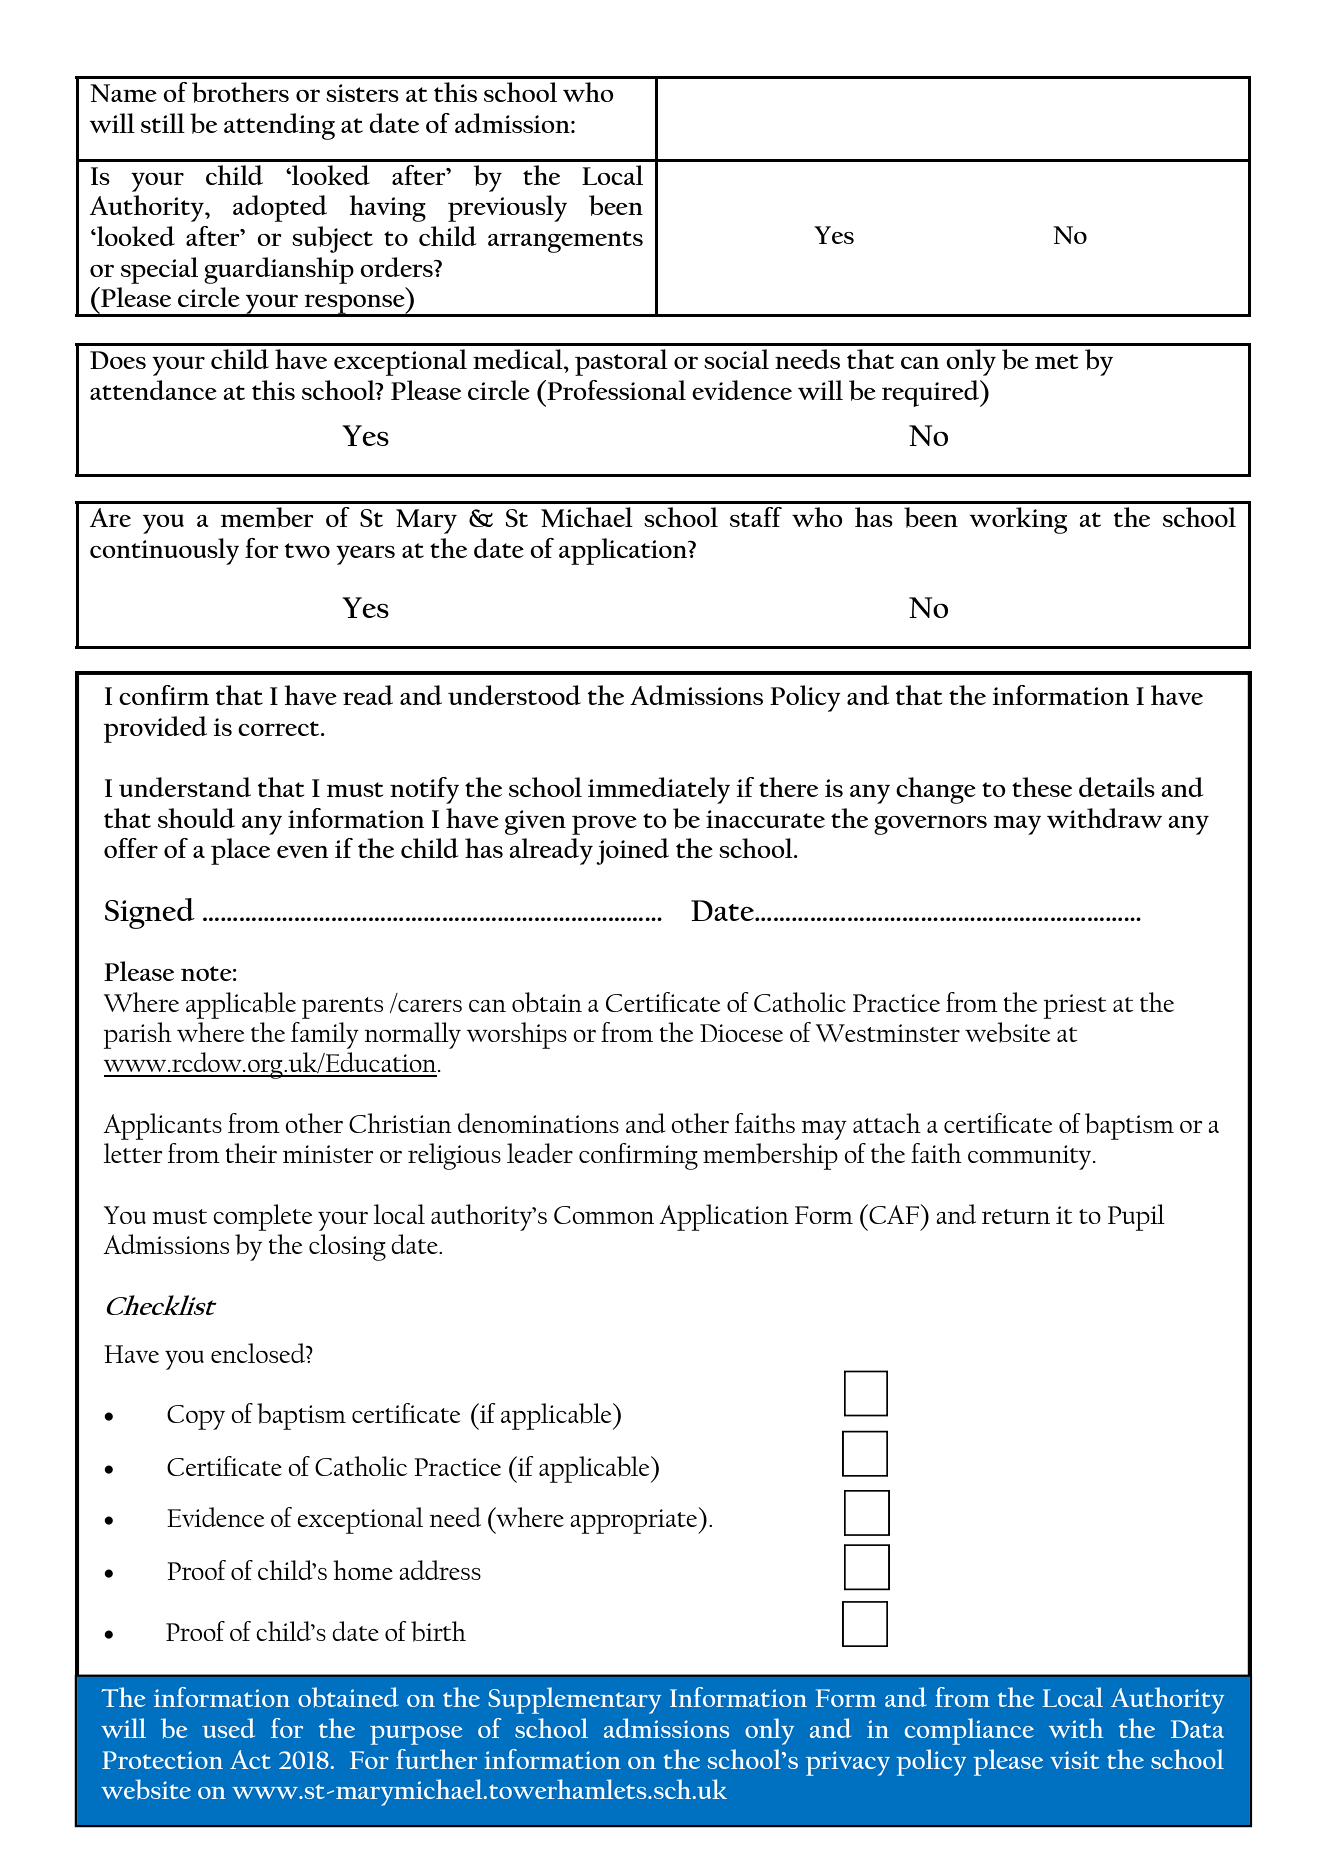 Image resolution: width=1327 pixels, height=1876 pixels. Describe the element at coordinates (1018, 520) in the document. I see `working` at that location.
